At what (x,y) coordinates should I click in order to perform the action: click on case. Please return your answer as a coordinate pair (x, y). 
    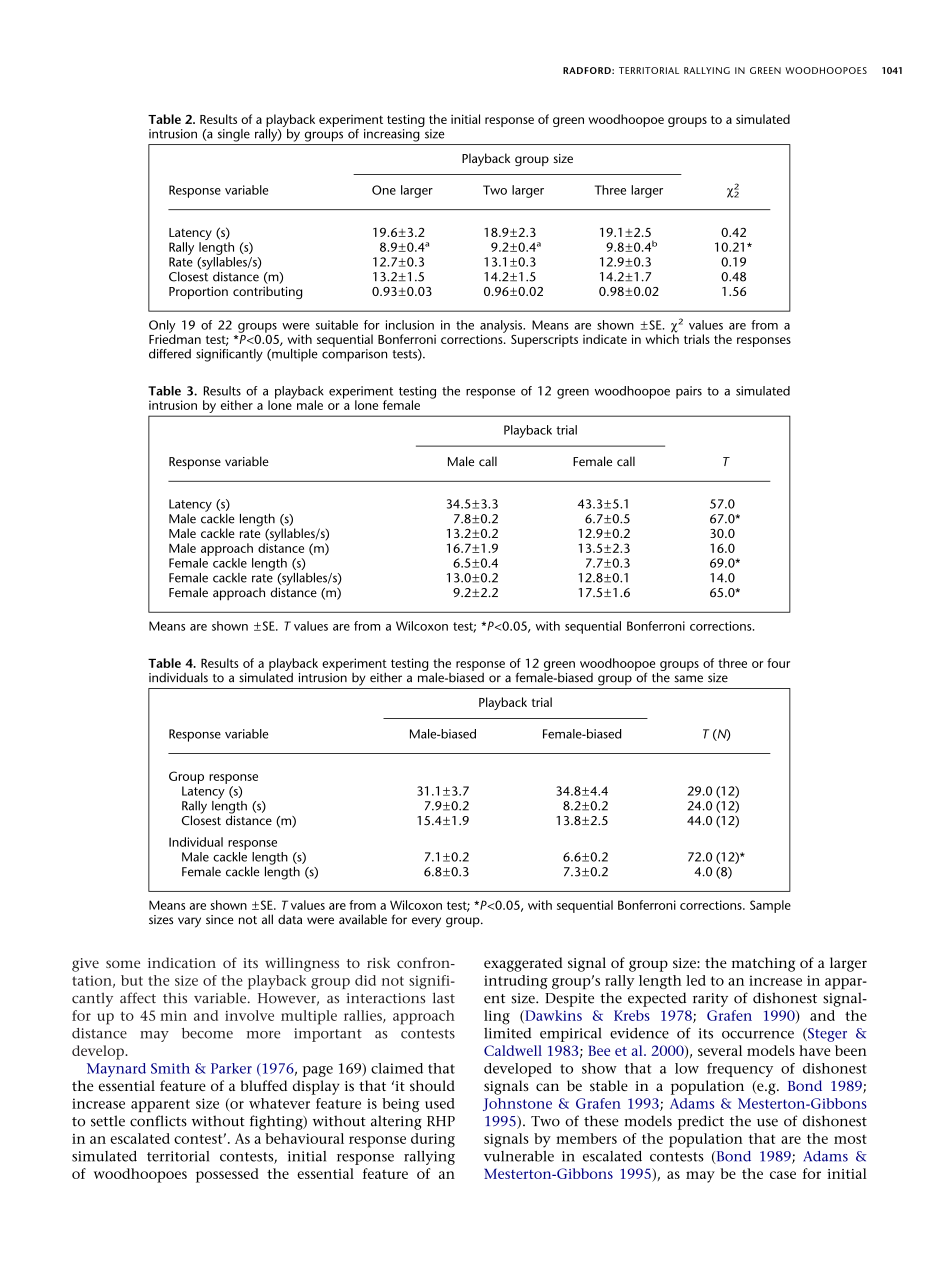
    Looking at the image, I should click on (783, 1175).
